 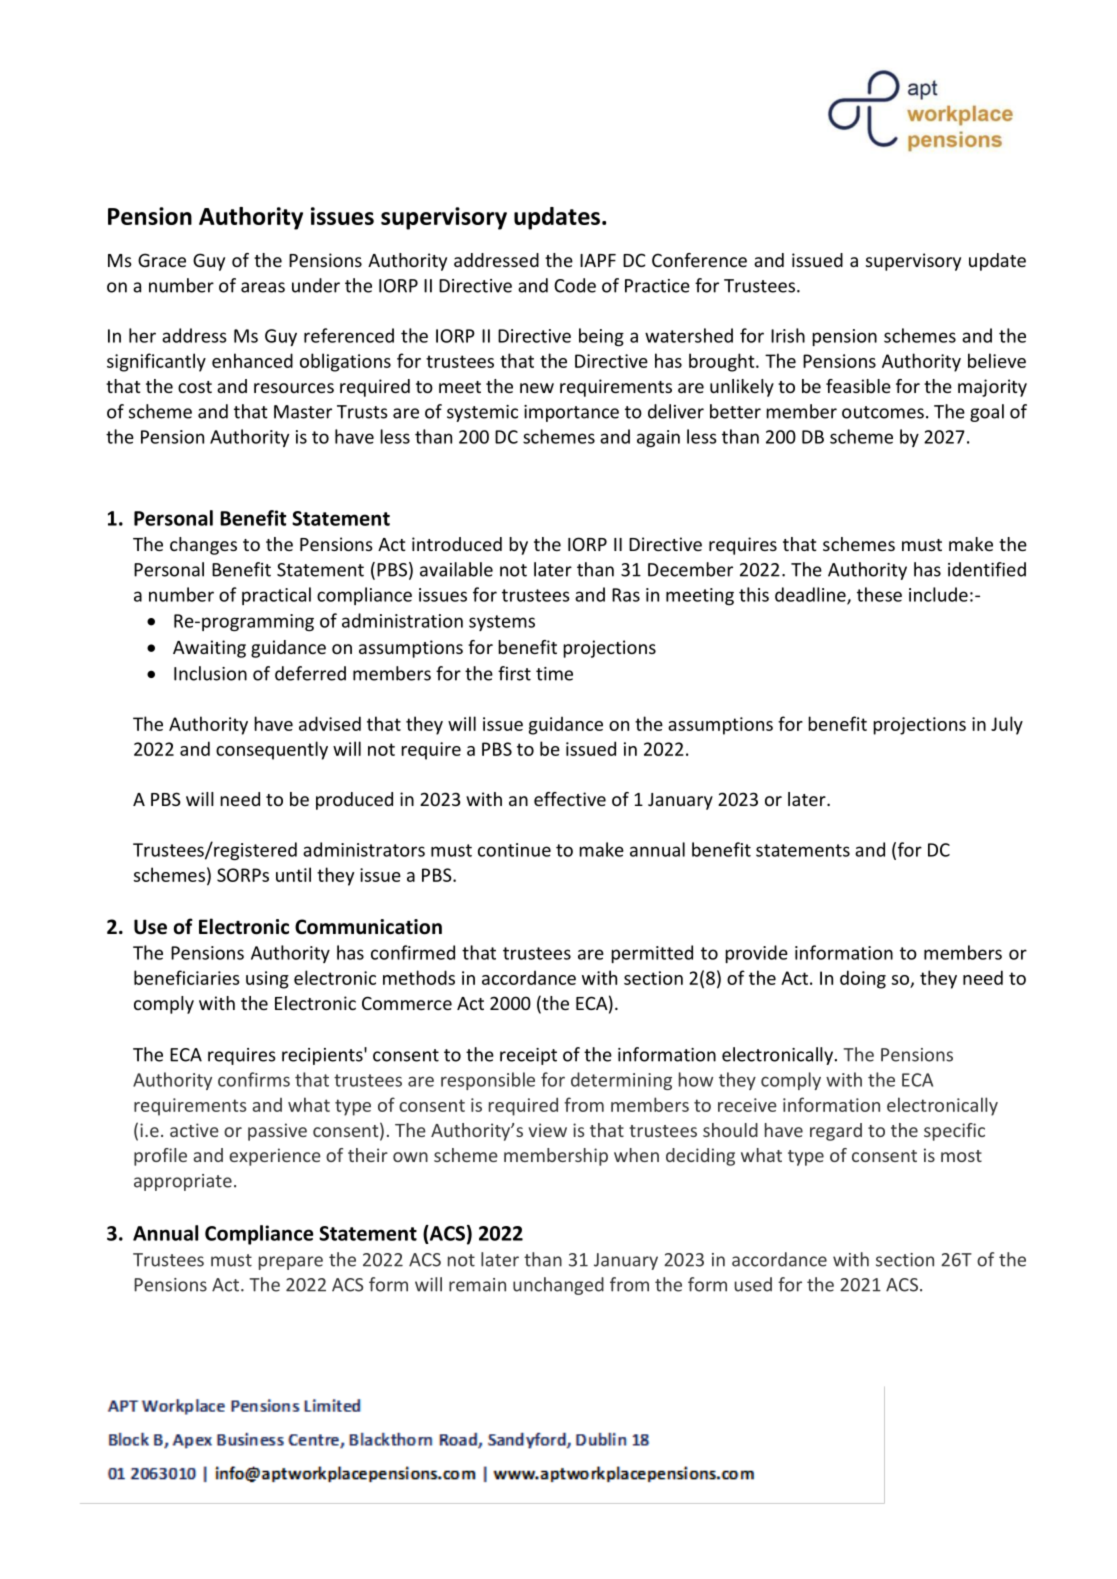 I want to click on prepare, so click(x=291, y=1263).
